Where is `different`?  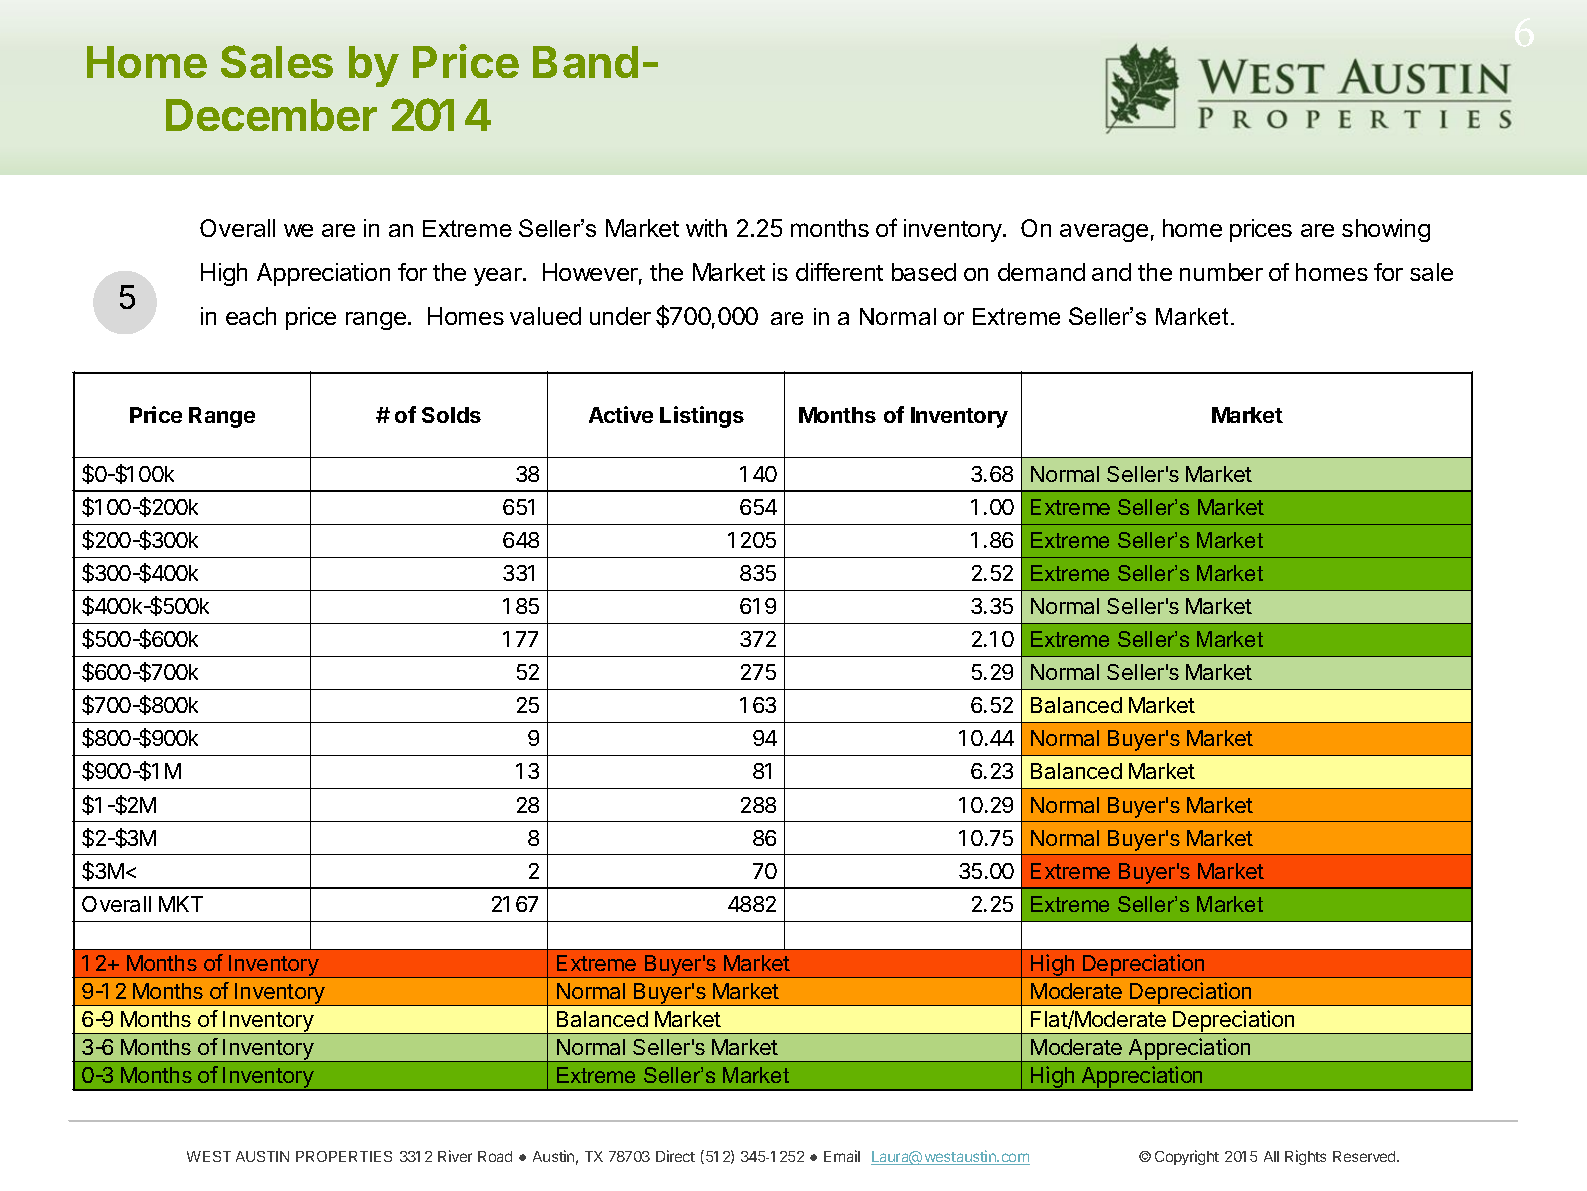 different is located at coordinates (839, 272).
